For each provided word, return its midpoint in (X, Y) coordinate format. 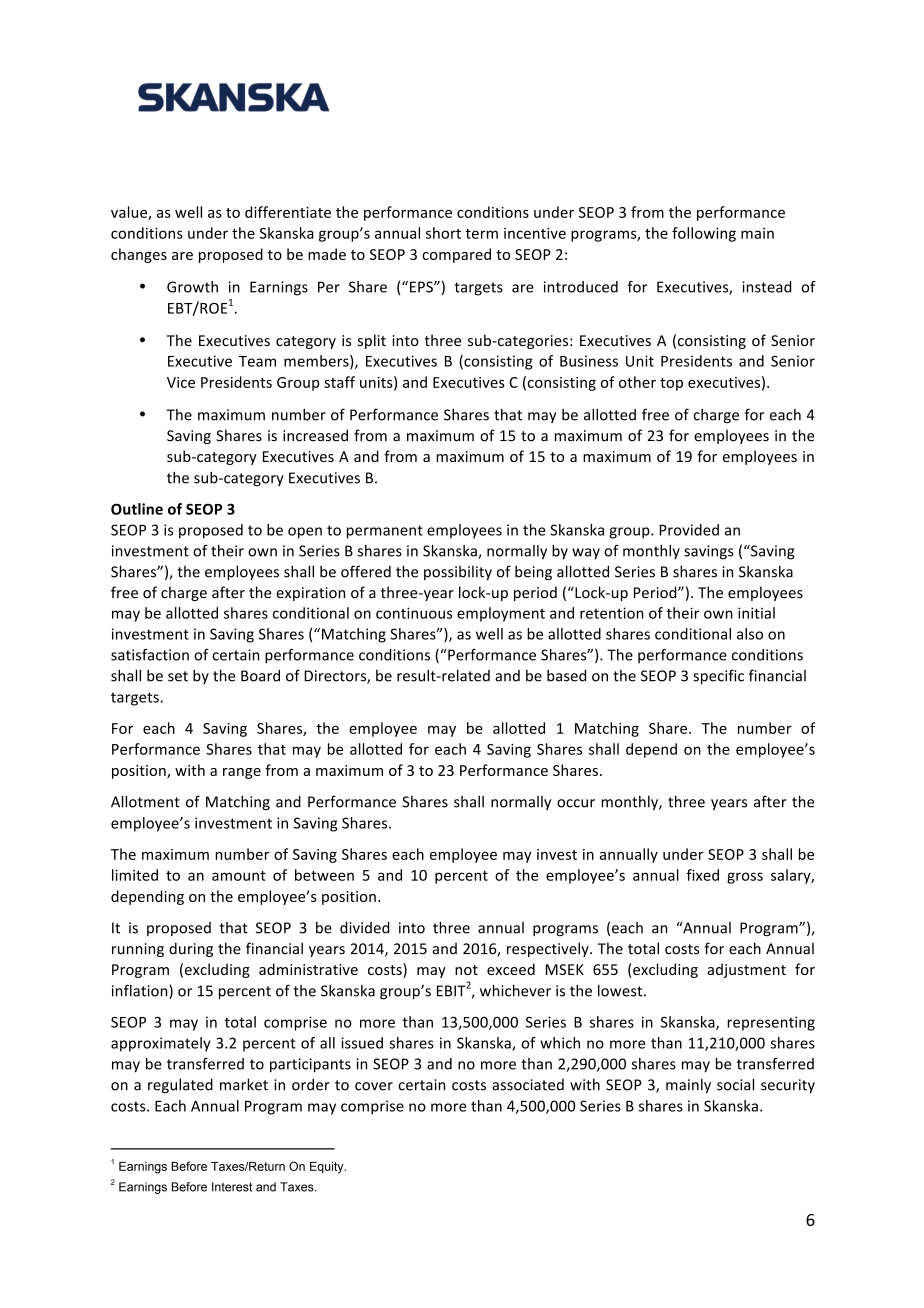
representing (771, 1023)
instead (767, 287)
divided (364, 928)
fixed (702, 875)
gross (745, 878)
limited (135, 875)
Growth (192, 287)
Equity (328, 1168)
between (324, 875)
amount (239, 876)
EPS (422, 287)
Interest (232, 1187)
